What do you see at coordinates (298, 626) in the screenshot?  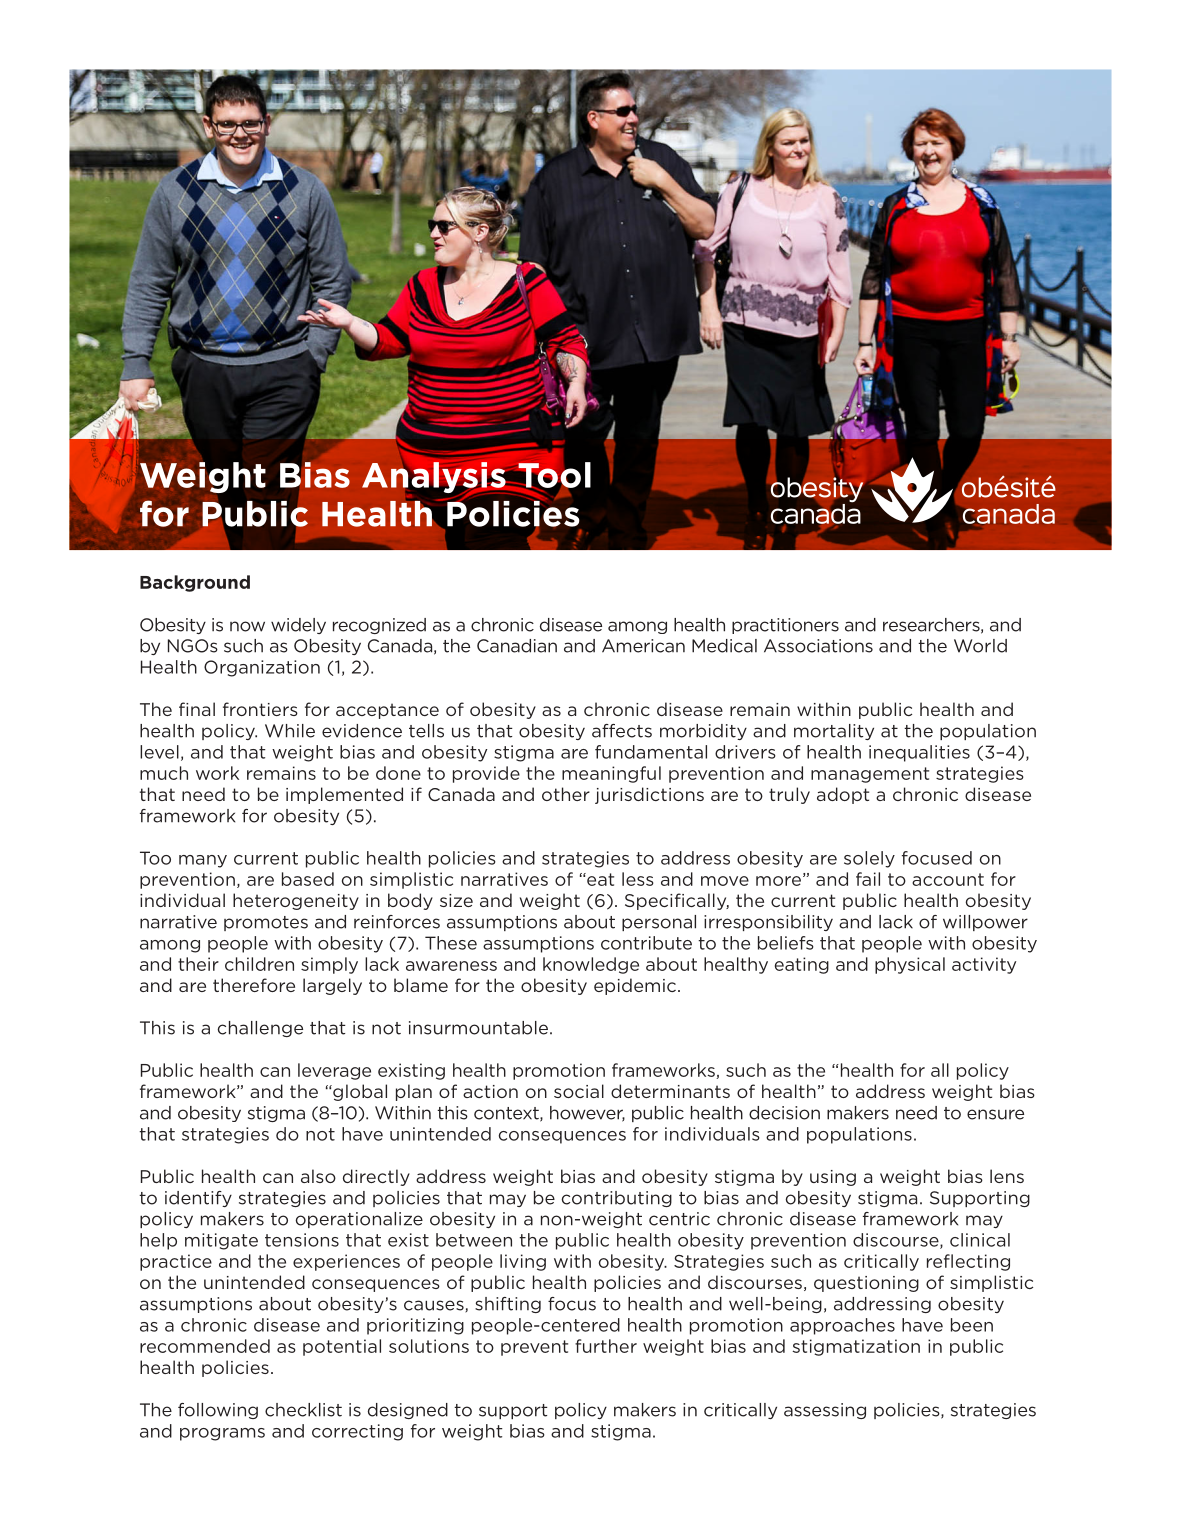 I see `widely` at bounding box center [298, 626].
